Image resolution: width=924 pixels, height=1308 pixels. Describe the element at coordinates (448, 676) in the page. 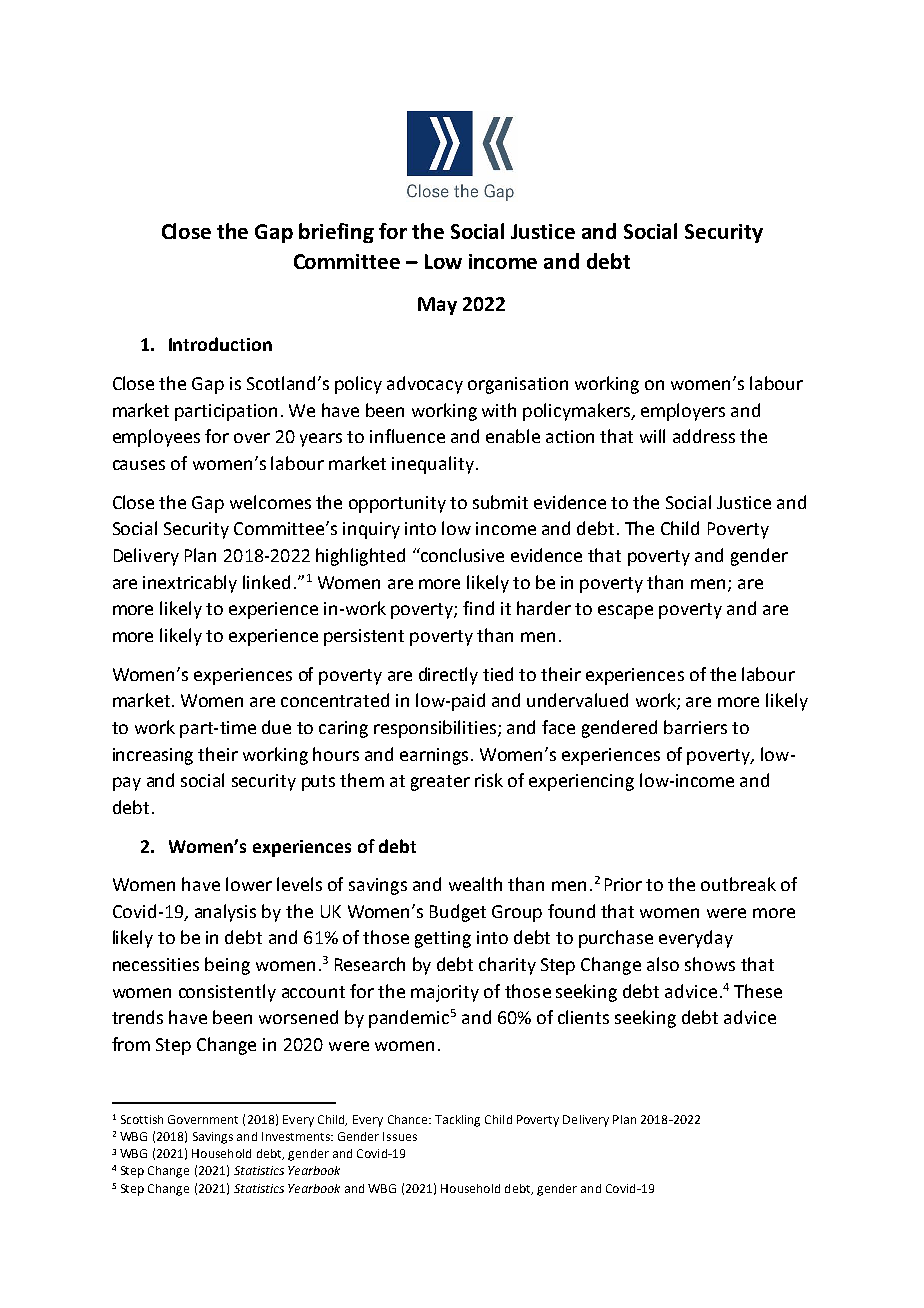

I see `directly` at that location.
